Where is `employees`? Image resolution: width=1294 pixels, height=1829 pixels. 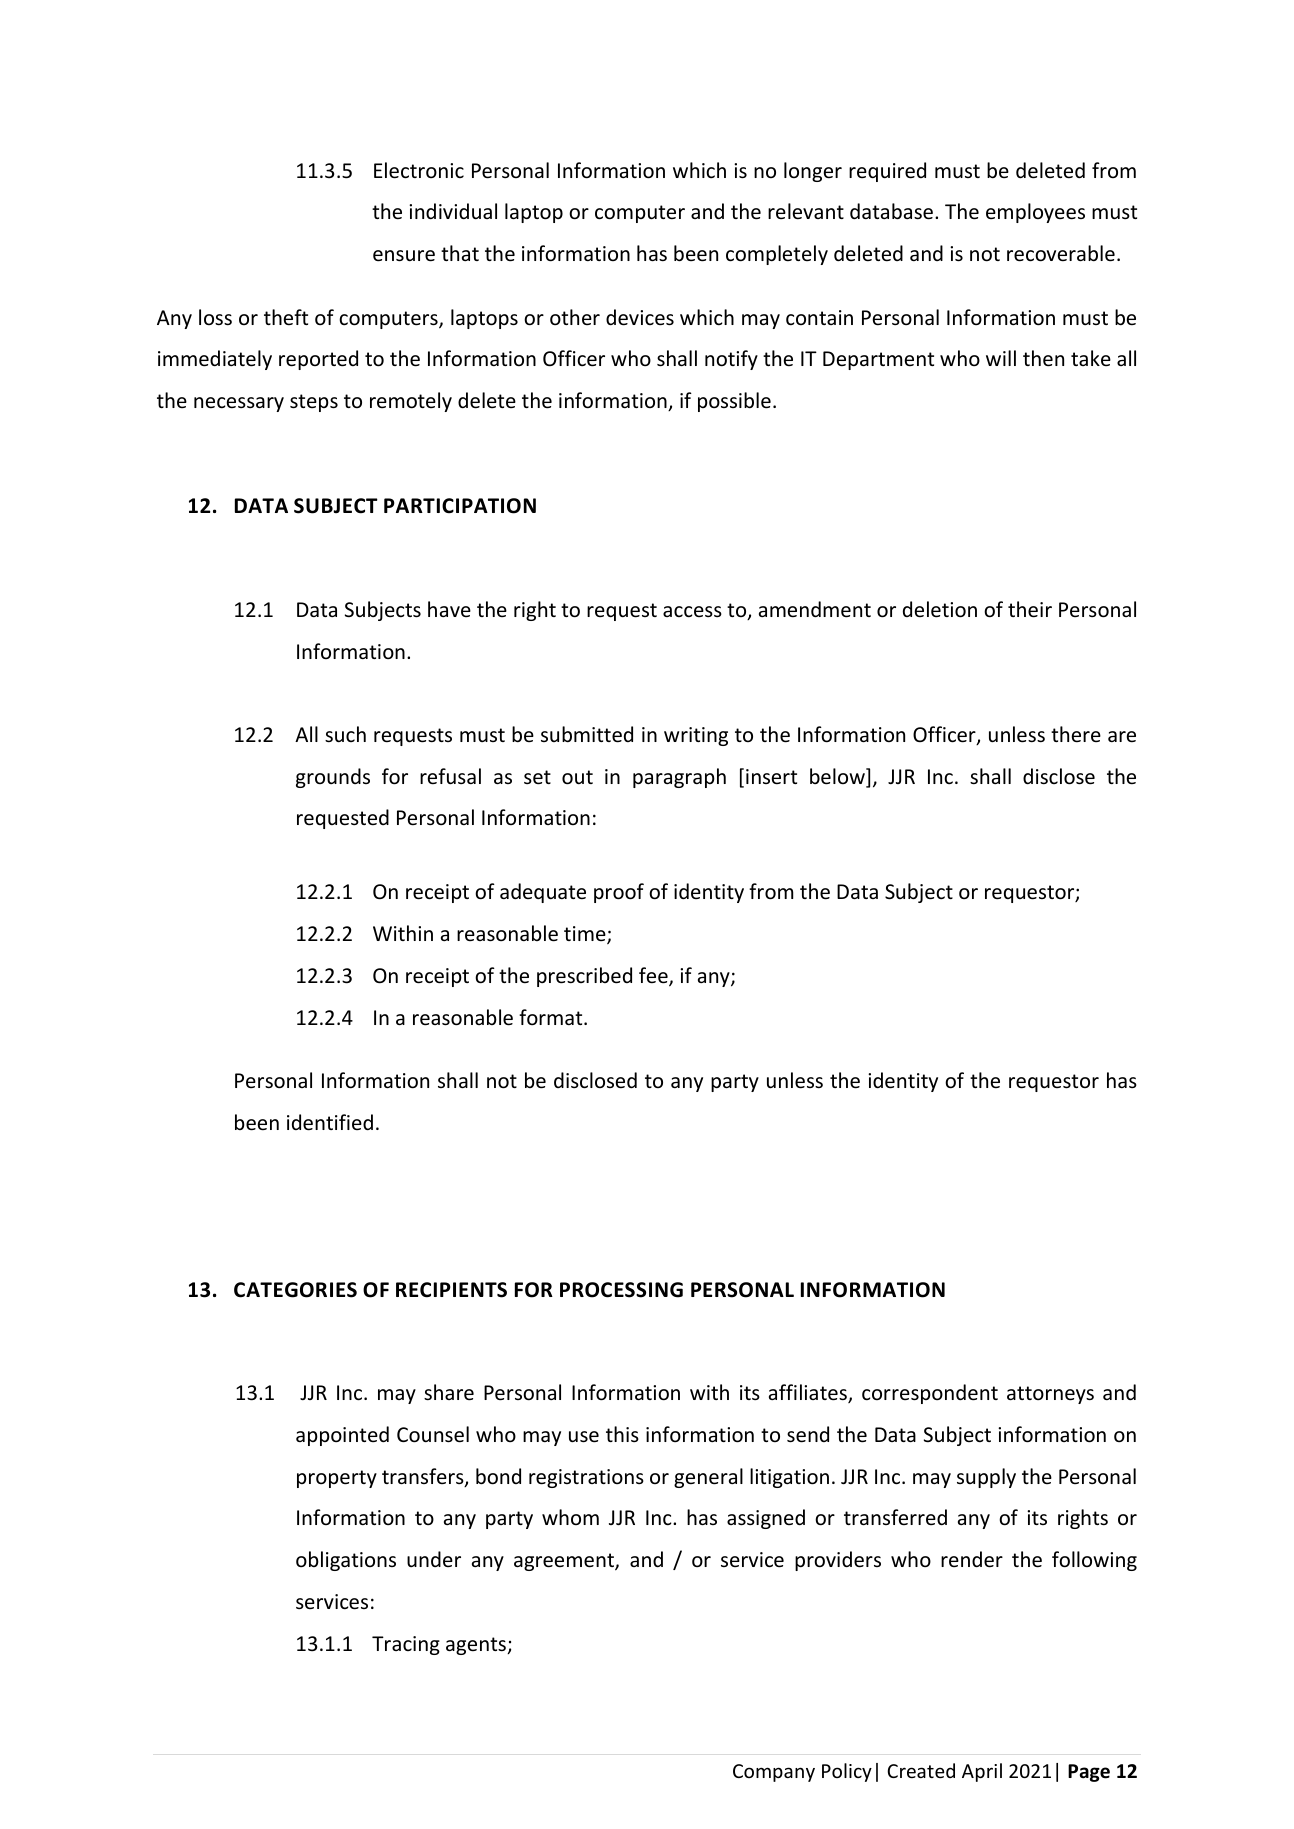 employees is located at coordinates (1035, 213).
